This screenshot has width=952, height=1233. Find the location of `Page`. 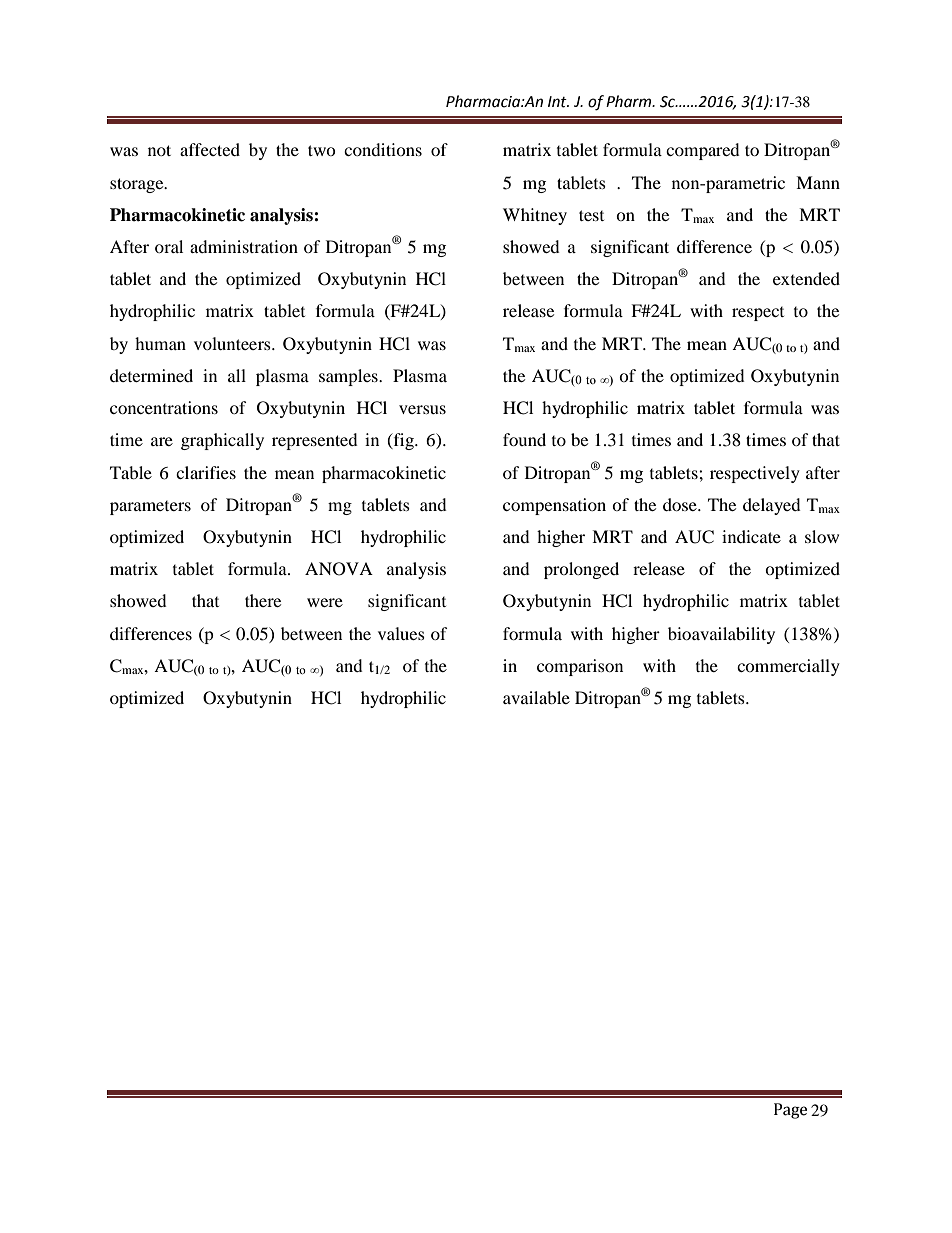

Page is located at coordinates (790, 1111).
